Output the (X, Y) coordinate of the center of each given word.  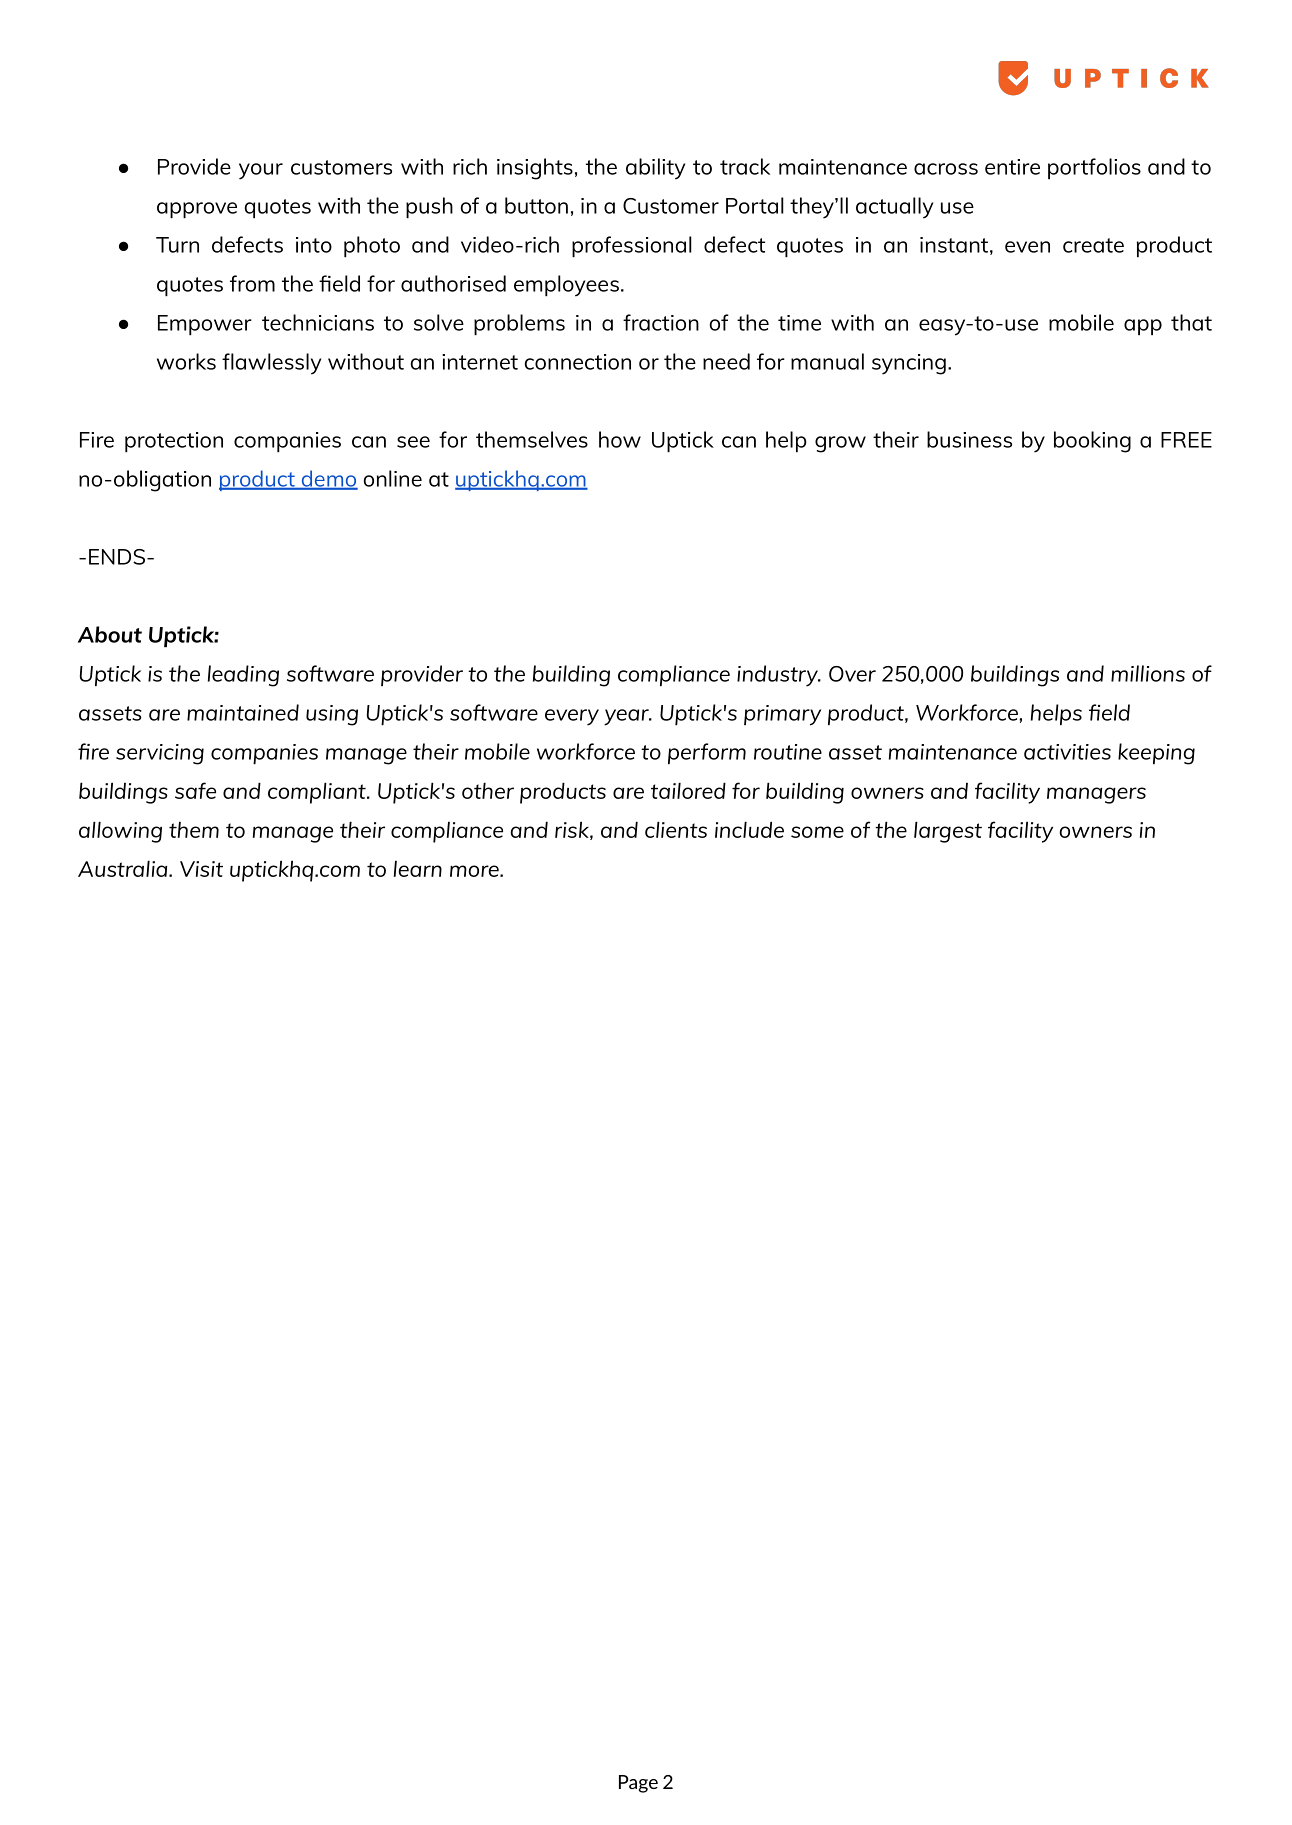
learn (418, 868)
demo (328, 479)
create (1093, 245)
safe (195, 790)
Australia (124, 868)
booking (1092, 442)
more (475, 871)
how (620, 439)
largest (948, 832)
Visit (201, 869)
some (817, 832)
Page (638, 1784)
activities (1067, 752)
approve (197, 210)
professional (632, 246)
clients (676, 829)
